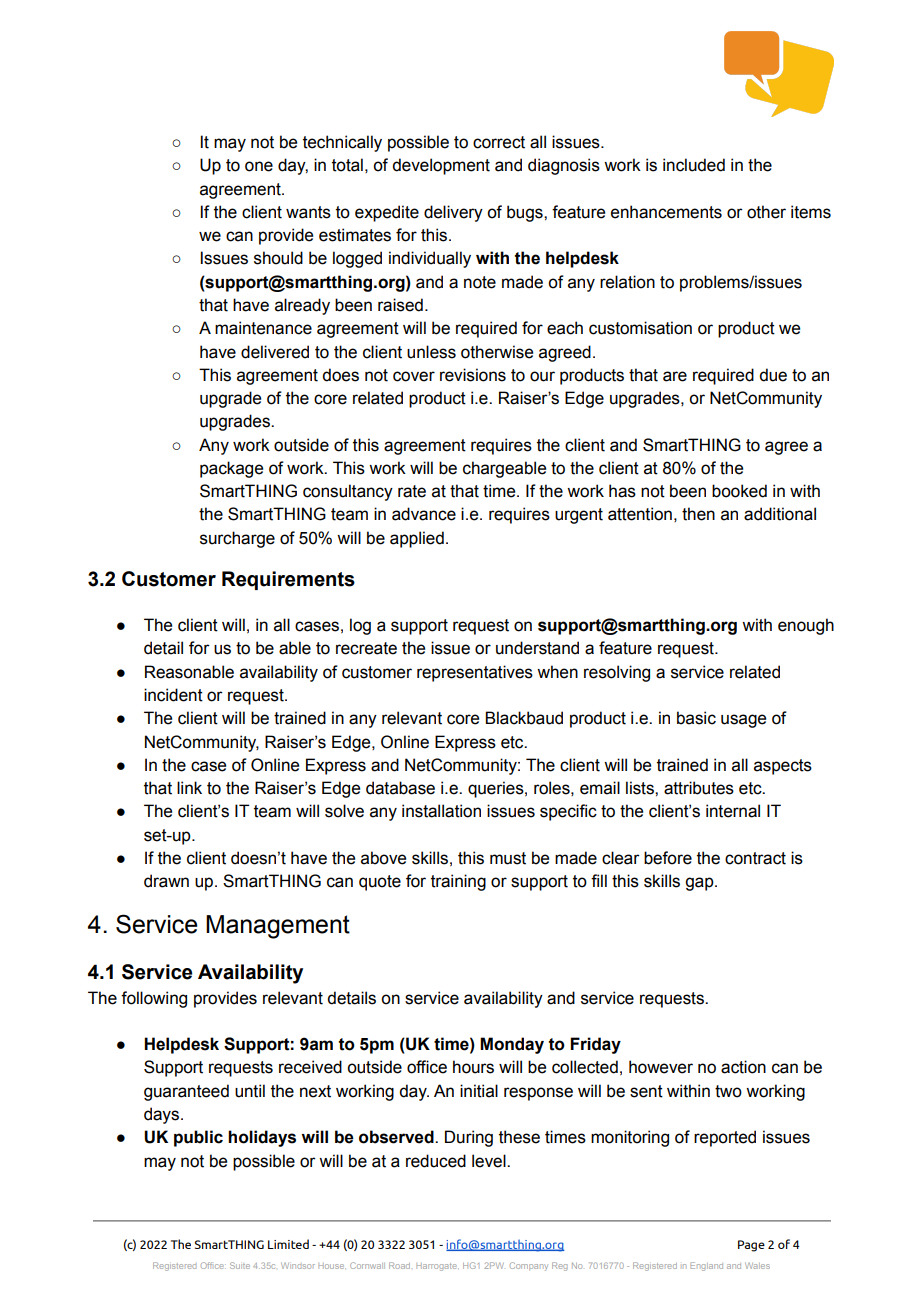  I want to click on included, so click(694, 165).
